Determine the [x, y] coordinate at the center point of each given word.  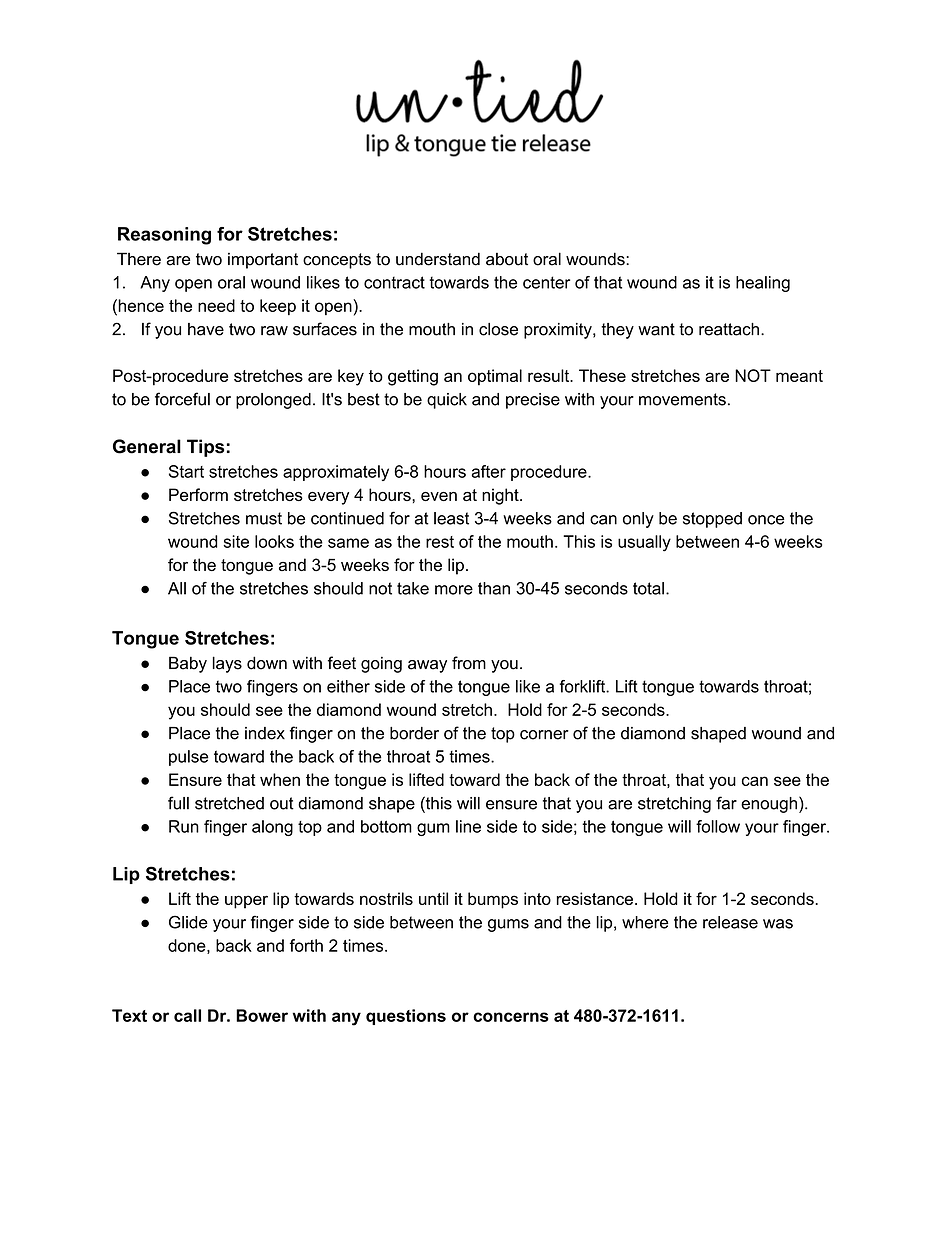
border [414, 733]
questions [406, 1017]
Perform [198, 494]
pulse [189, 758]
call [187, 1015]
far [726, 803]
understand [438, 259]
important [263, 261]
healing [763, 284]
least [451, 518]
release [730, 922]
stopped [712, 520]
